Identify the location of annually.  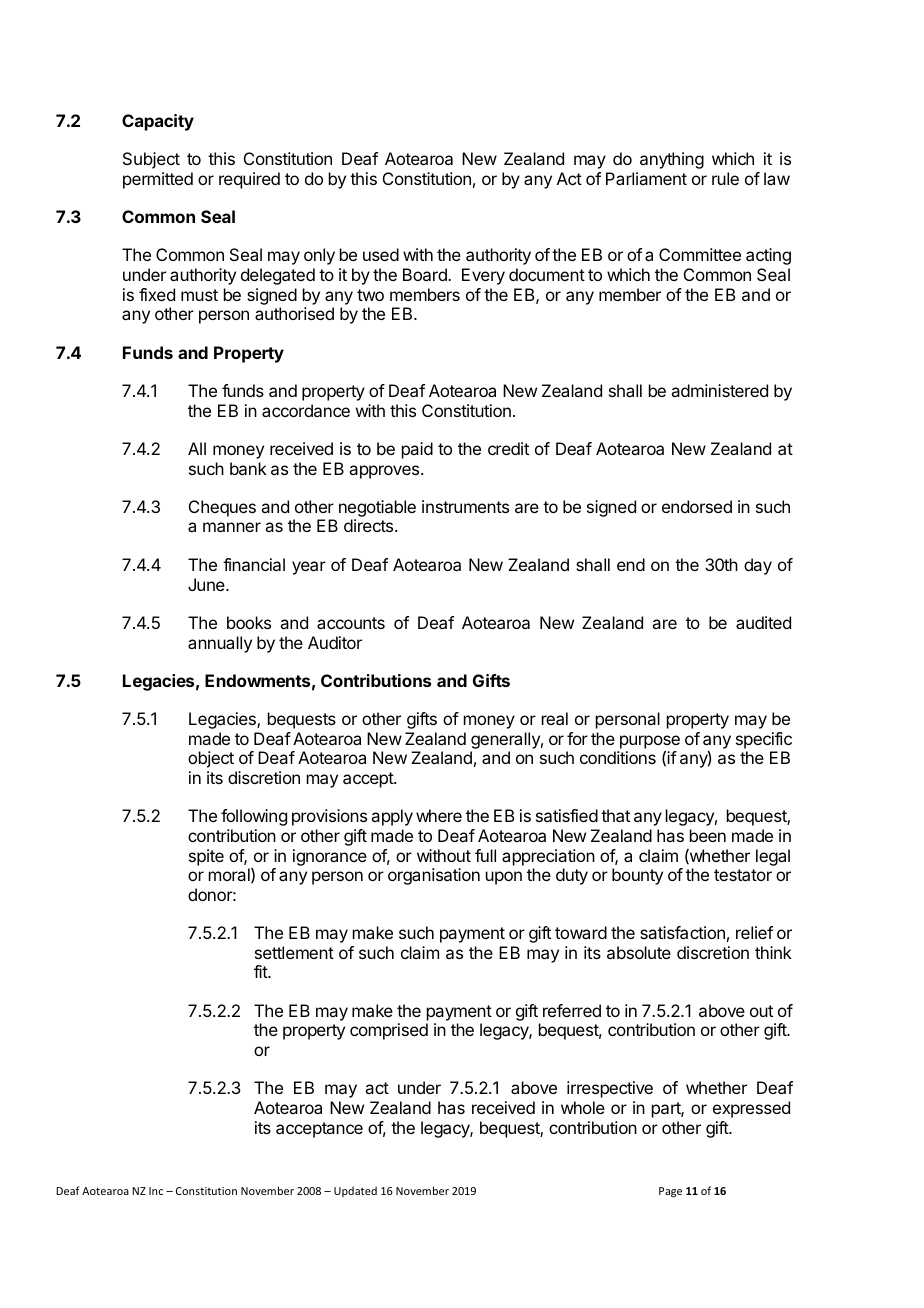
(220, 644).
